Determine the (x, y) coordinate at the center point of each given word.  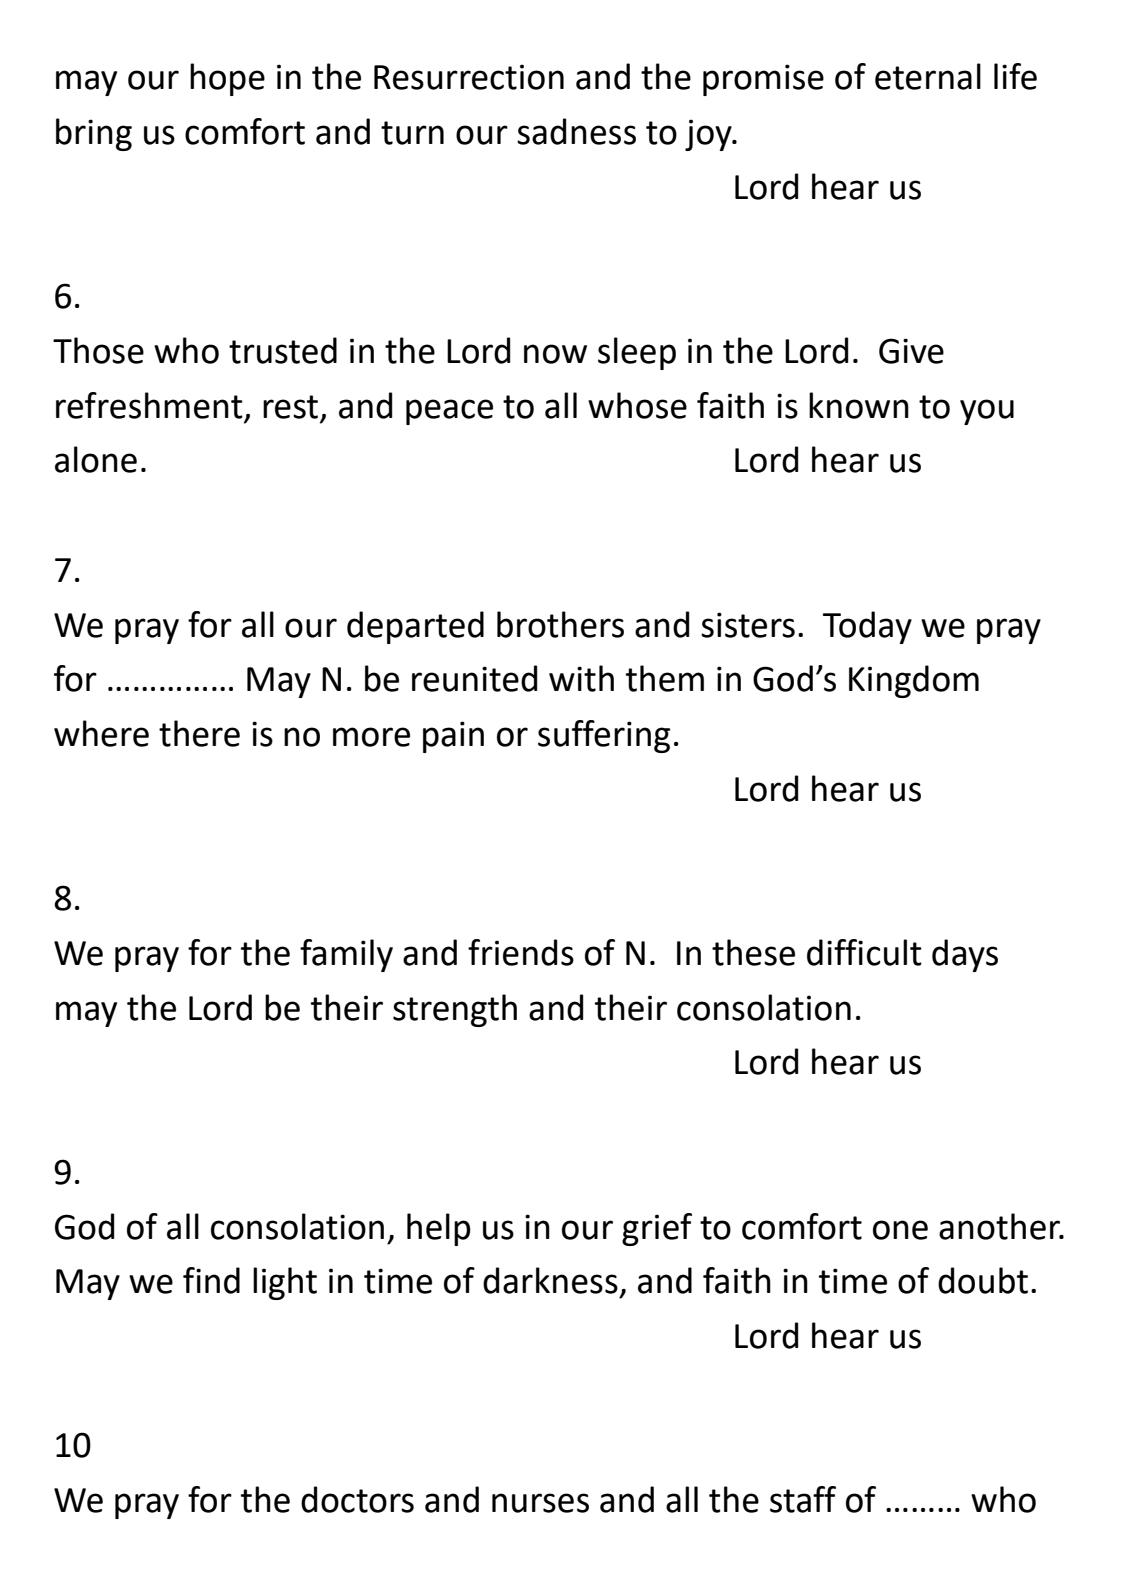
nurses (540, 1503)
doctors (357, 1499)
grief (657, 1229)
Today (867, 627)
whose (637, 405)
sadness (576, 131)
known (859, 405)
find (211, 1280)
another (1001, 1226)
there (199, 733)
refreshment (149, 405)
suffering (604, 736)
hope (227, 79)
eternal (928, 76)
